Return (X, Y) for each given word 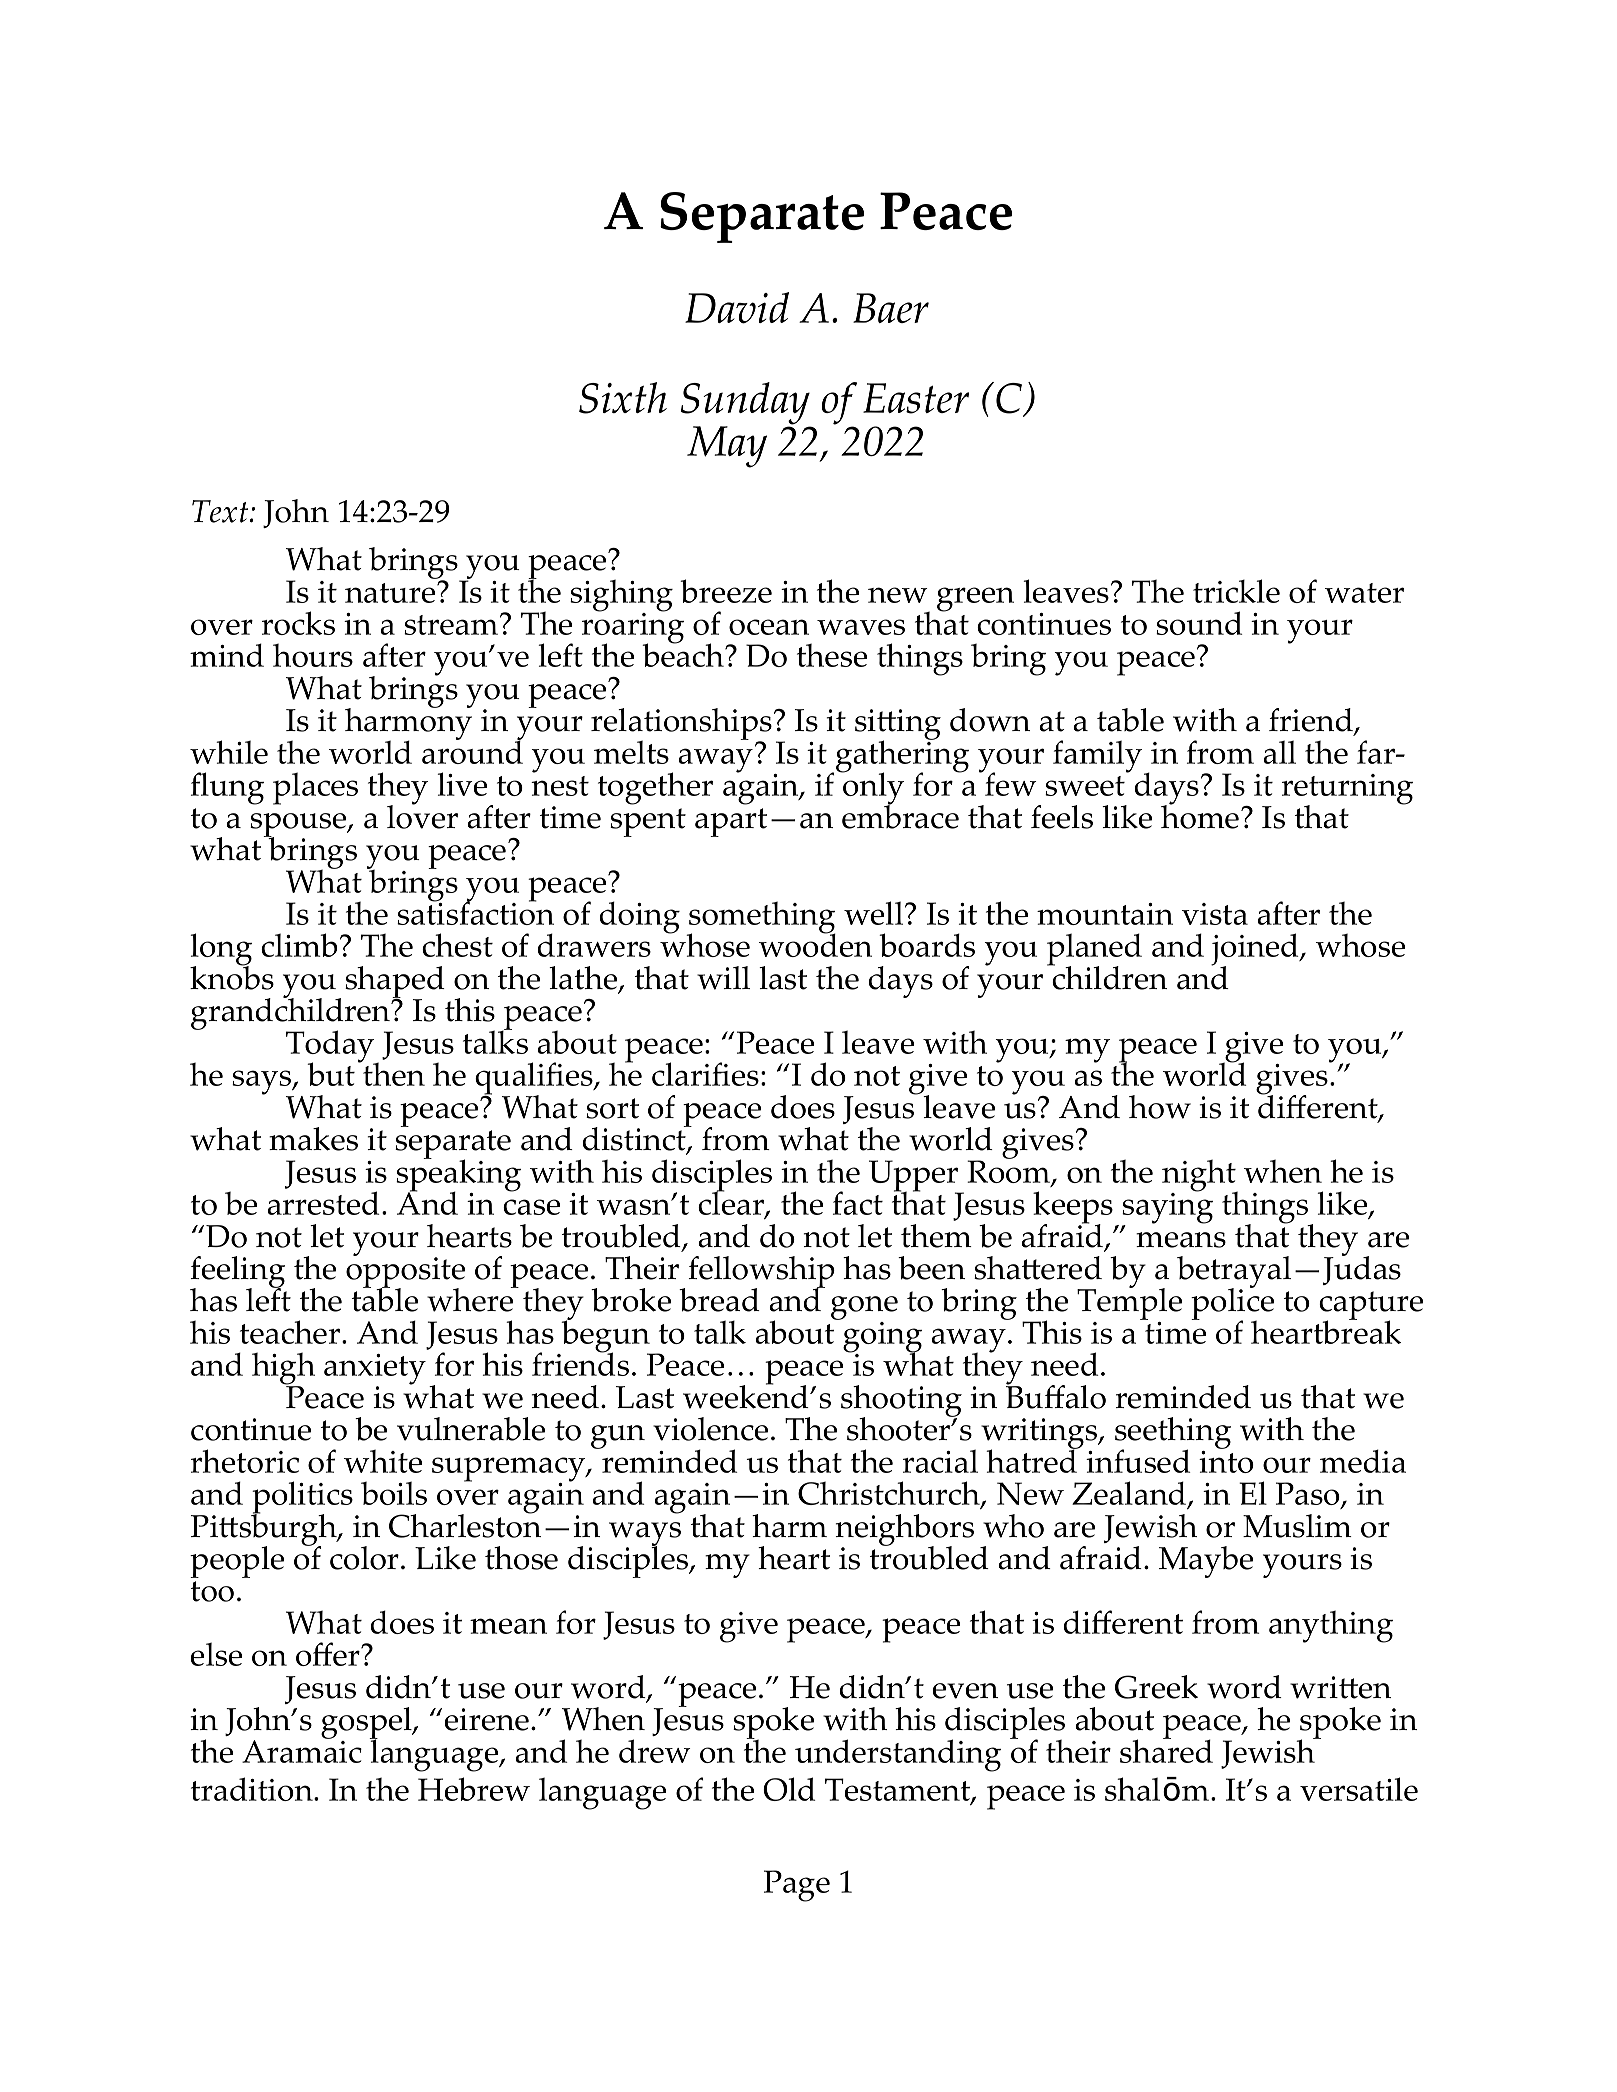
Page (797, 1886)
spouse (299, 826)
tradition (253, 1789)
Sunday (745, 404)
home (1201, 816)
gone (864, 1309)
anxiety (375, 1370)
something (761, 918)
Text (221, 511)
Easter (916, 398)
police (1232, 1304)
